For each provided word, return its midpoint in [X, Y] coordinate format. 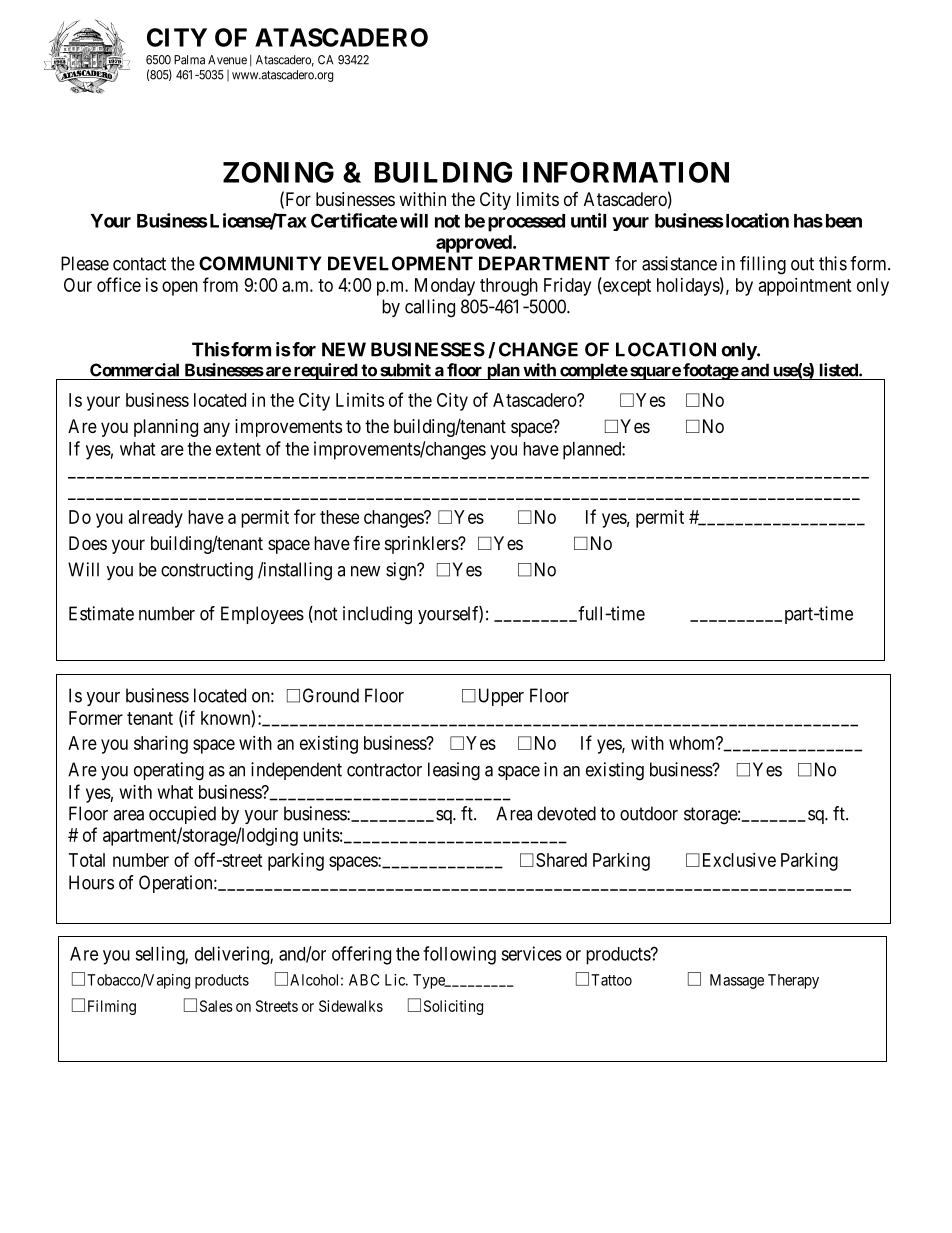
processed [526, 223]
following [459, 955]
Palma [189, 60]
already [156, 519]
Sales [216, 1006]
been [844, 221]
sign [402, 571]
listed [840, 370]
